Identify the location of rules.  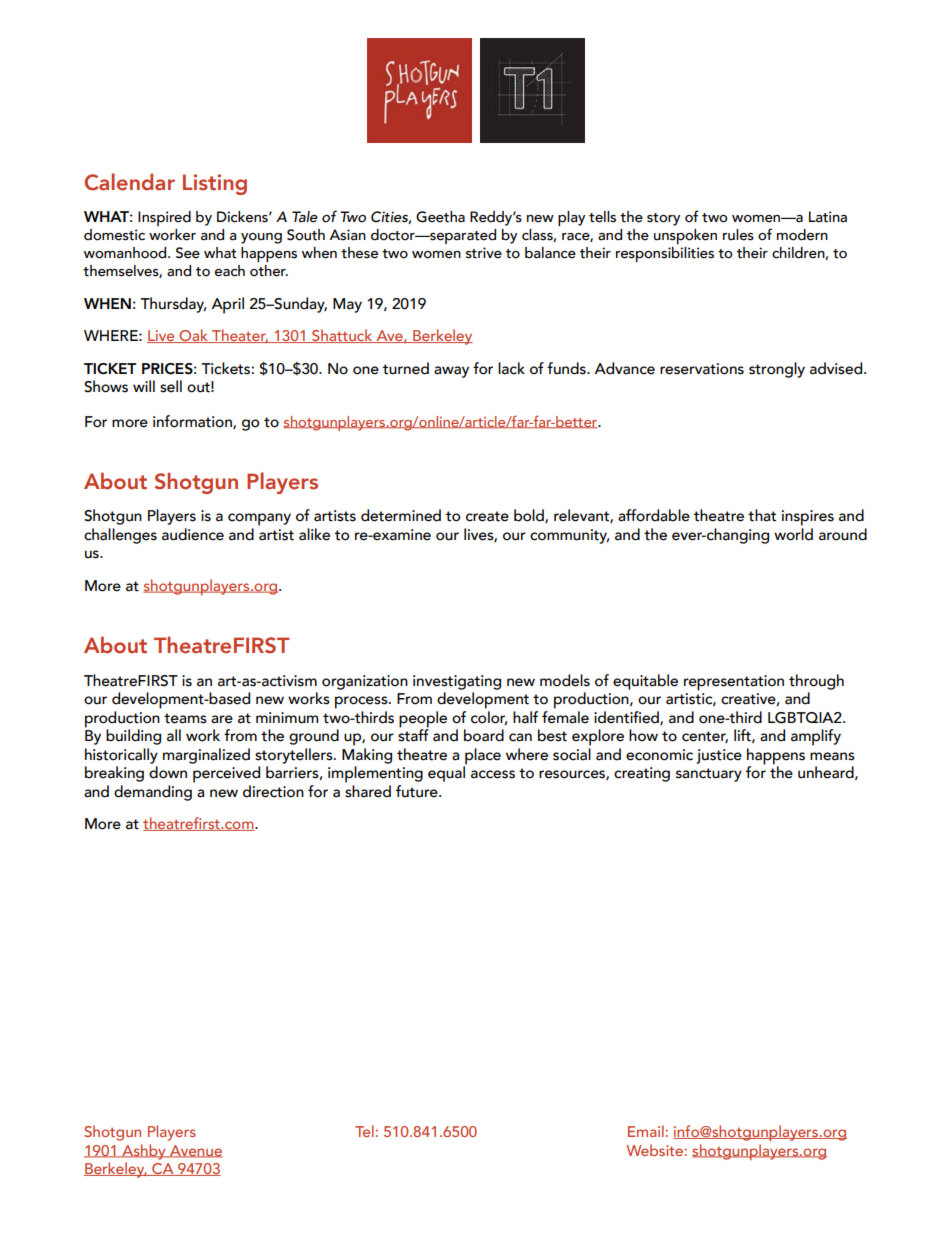
(738, 235).
